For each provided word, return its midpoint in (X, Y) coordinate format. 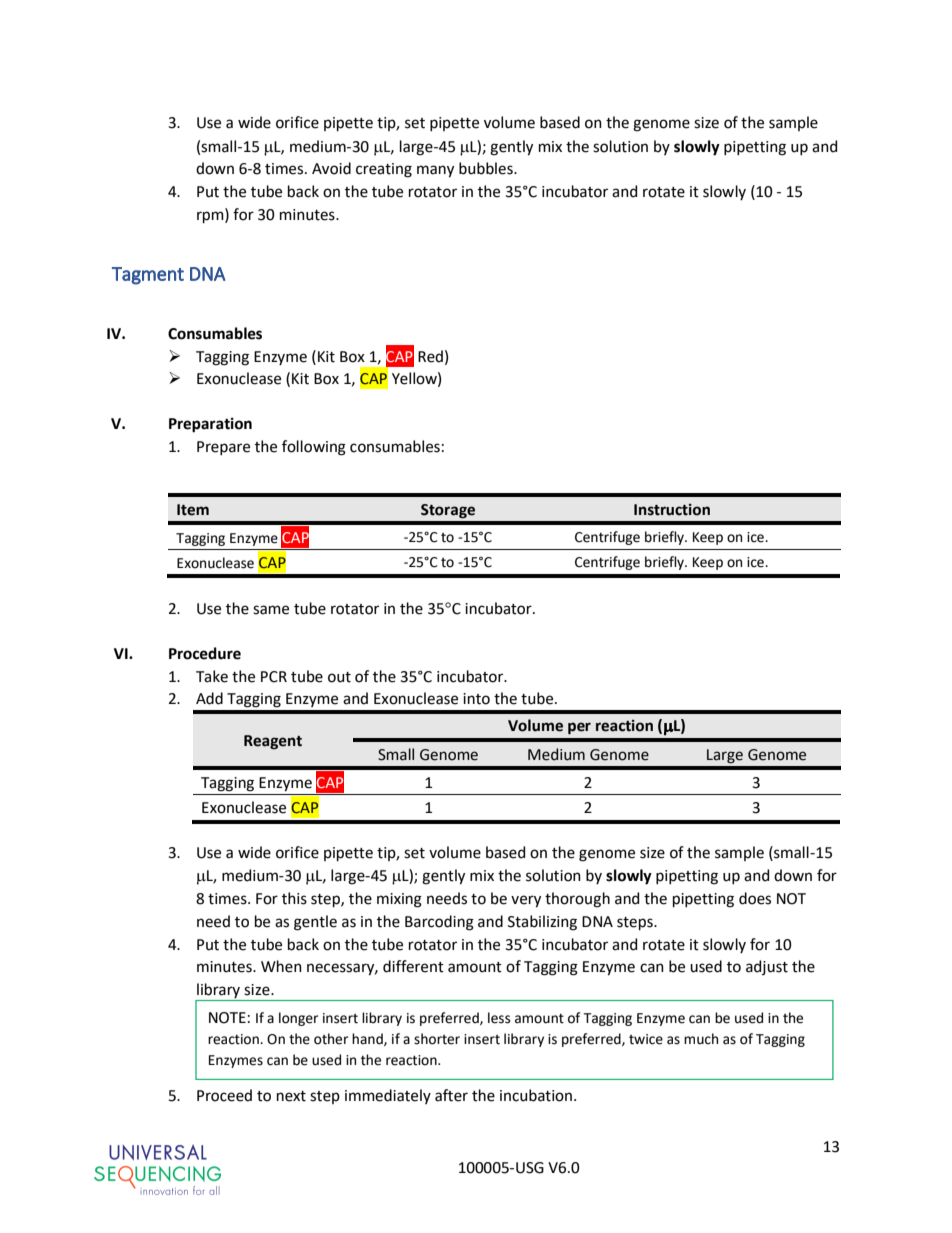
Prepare (223, 448)
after (451, 1095)
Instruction (672, 510)
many (435, 171)
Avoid (331, 168)
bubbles (487, 168)
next (291, 1096)
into (476, 699)
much (701, 1039)
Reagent (273, 742)
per (579, 728)
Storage (448, 511)
